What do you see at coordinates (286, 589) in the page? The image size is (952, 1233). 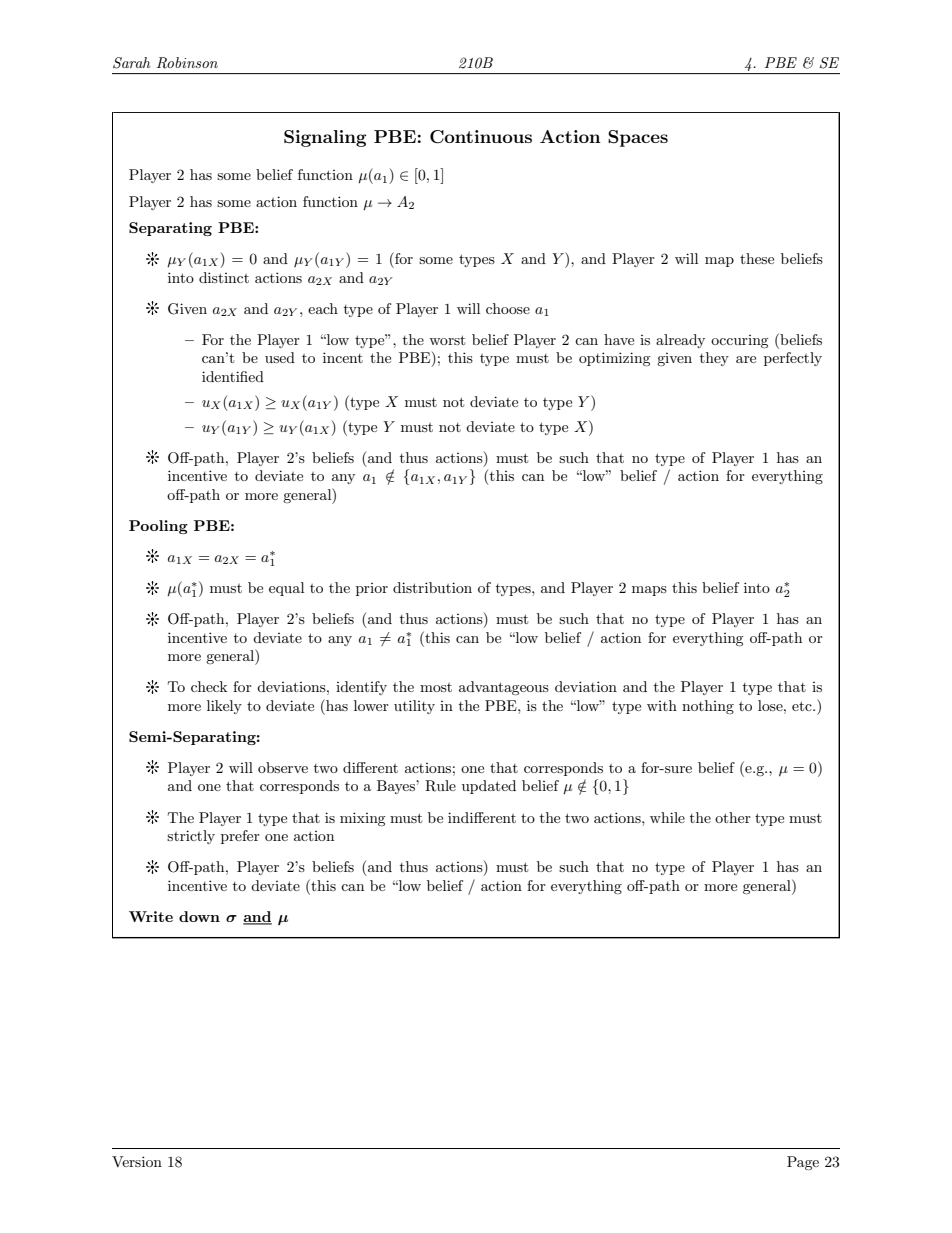 I see `equal` at bounding box center [286, 589].
